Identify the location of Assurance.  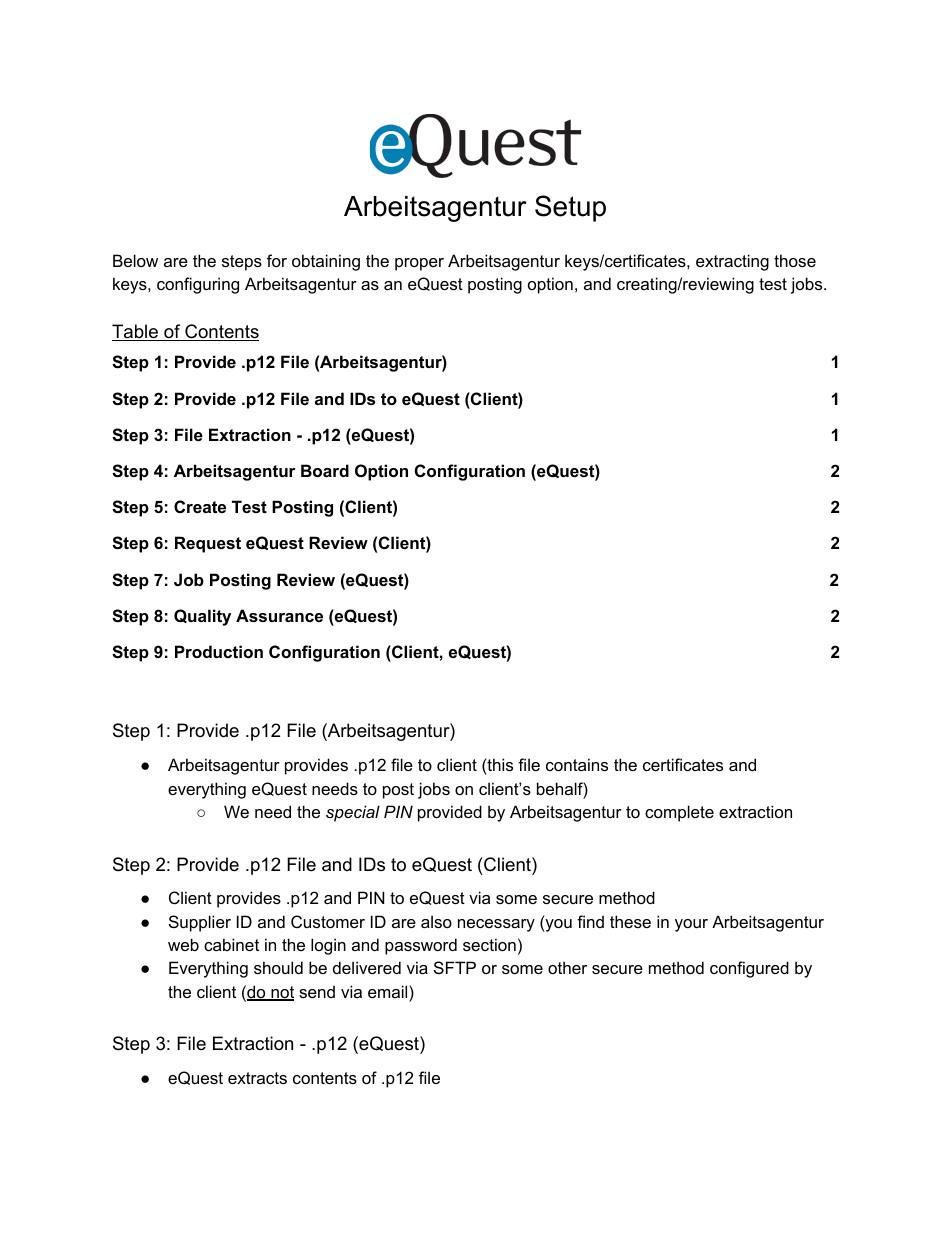
(279, 615).
